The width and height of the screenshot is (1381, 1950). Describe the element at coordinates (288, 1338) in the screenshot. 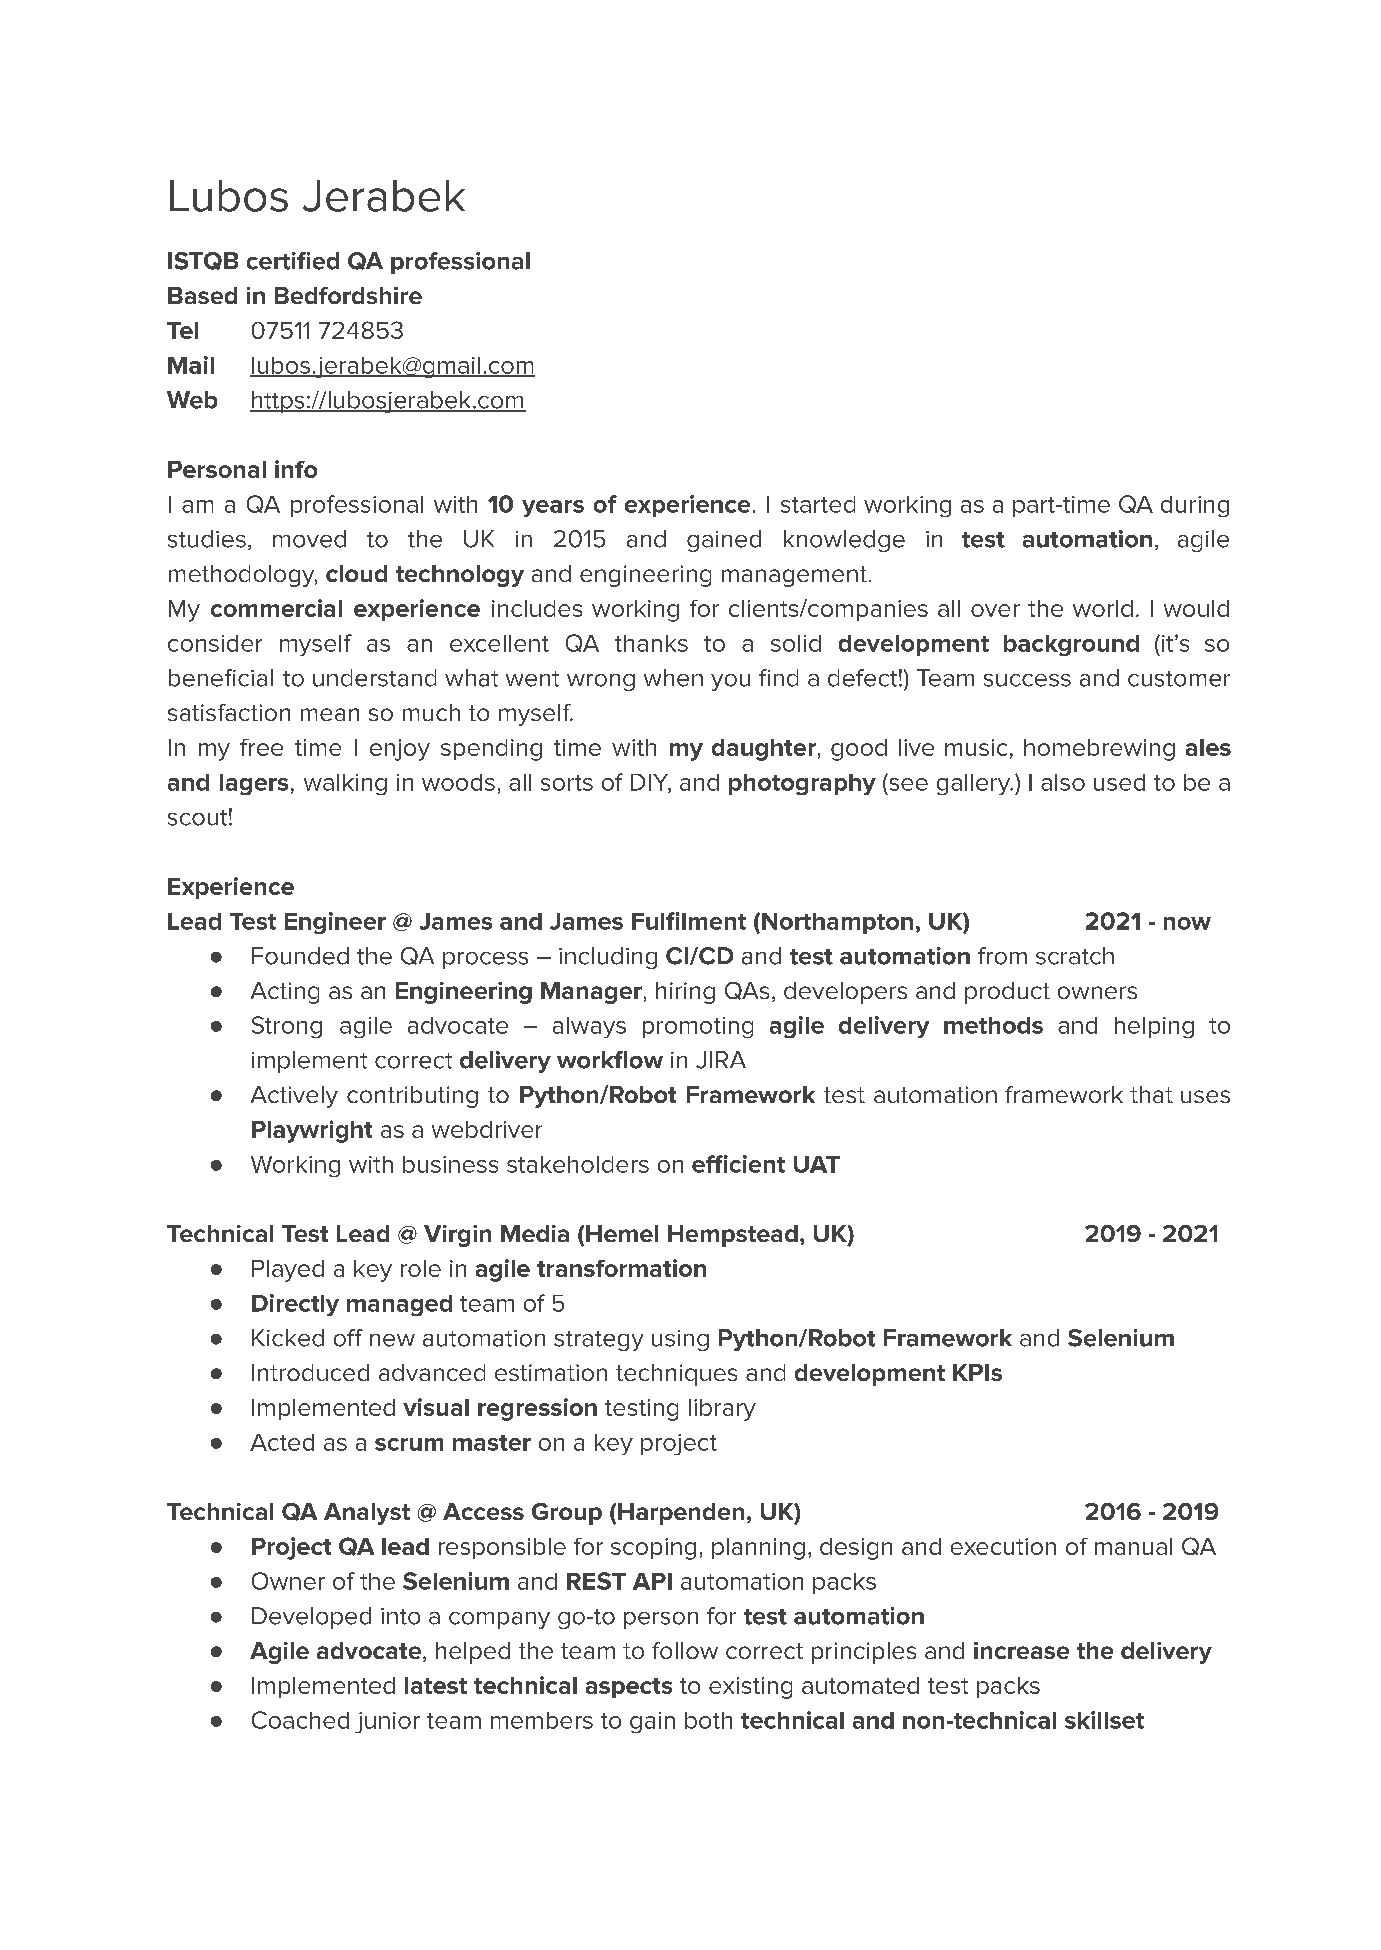

I see `Kicked` at that location.
